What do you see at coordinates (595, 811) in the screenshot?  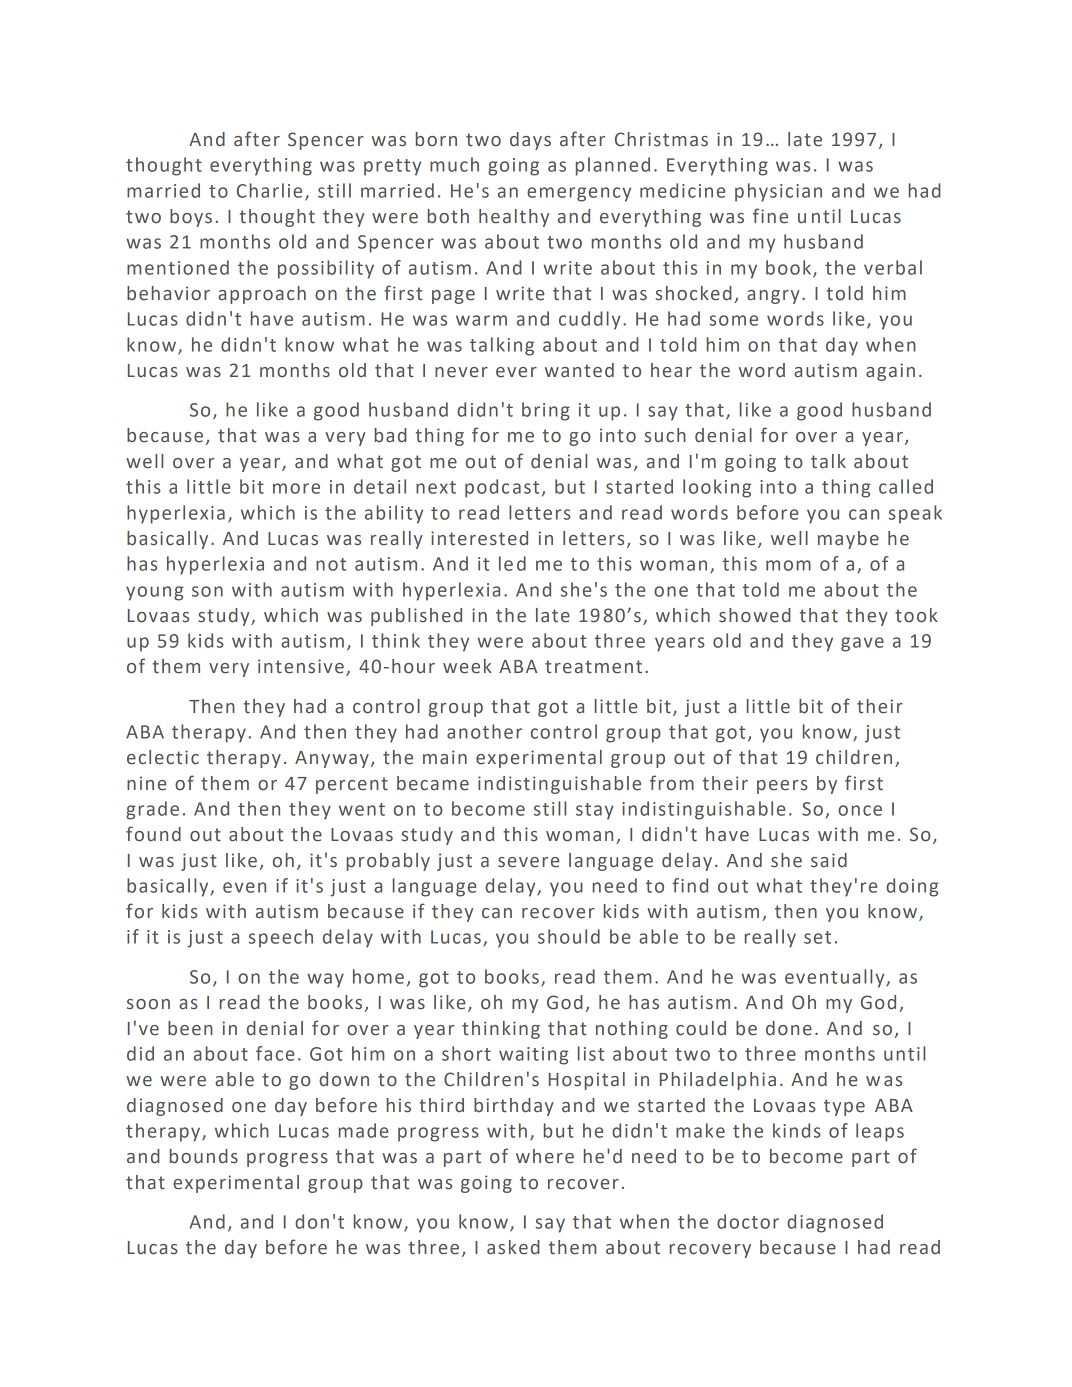 I see `stay` at bounding box center [595, 811].
